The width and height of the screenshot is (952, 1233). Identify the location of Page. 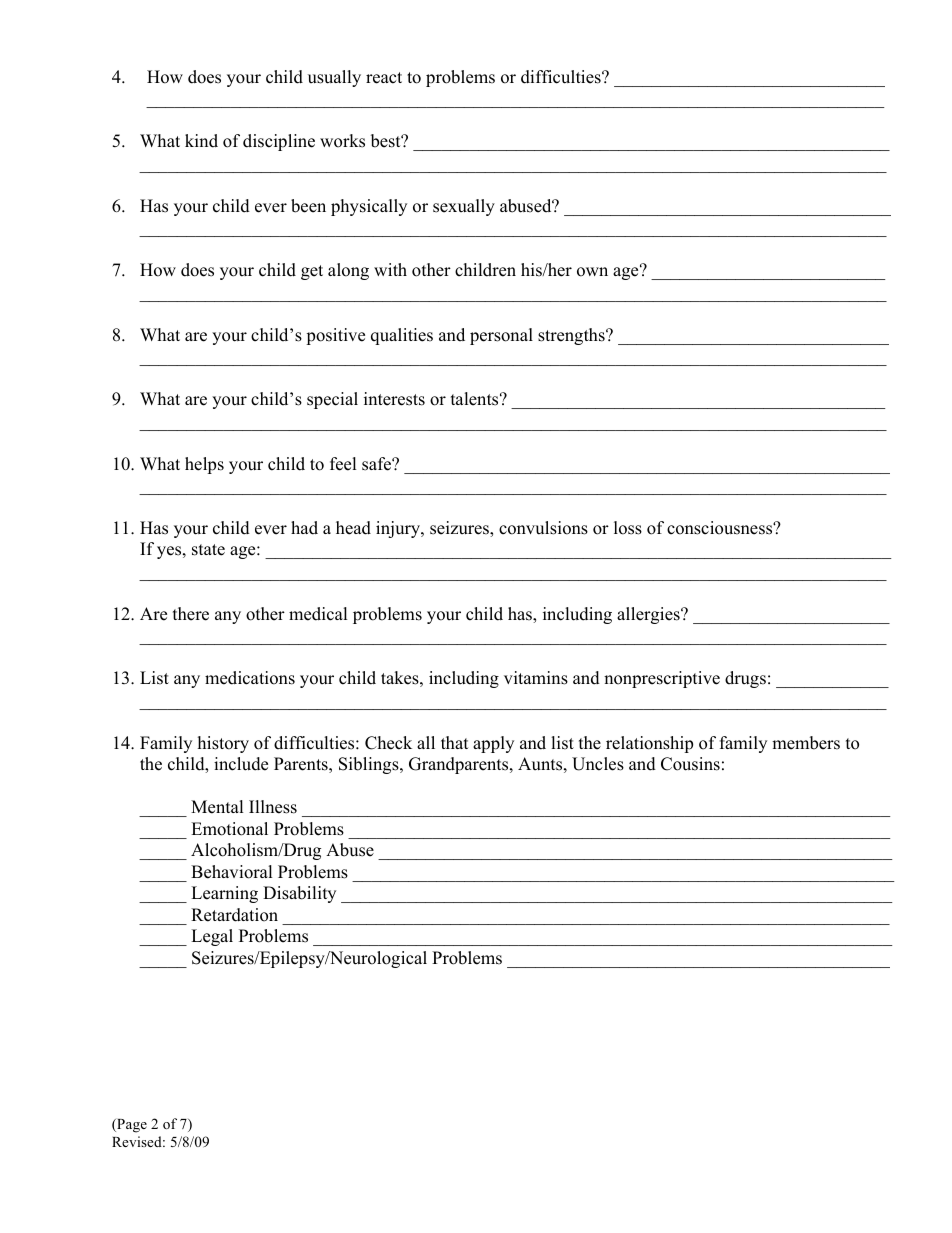
(131, 1126).
